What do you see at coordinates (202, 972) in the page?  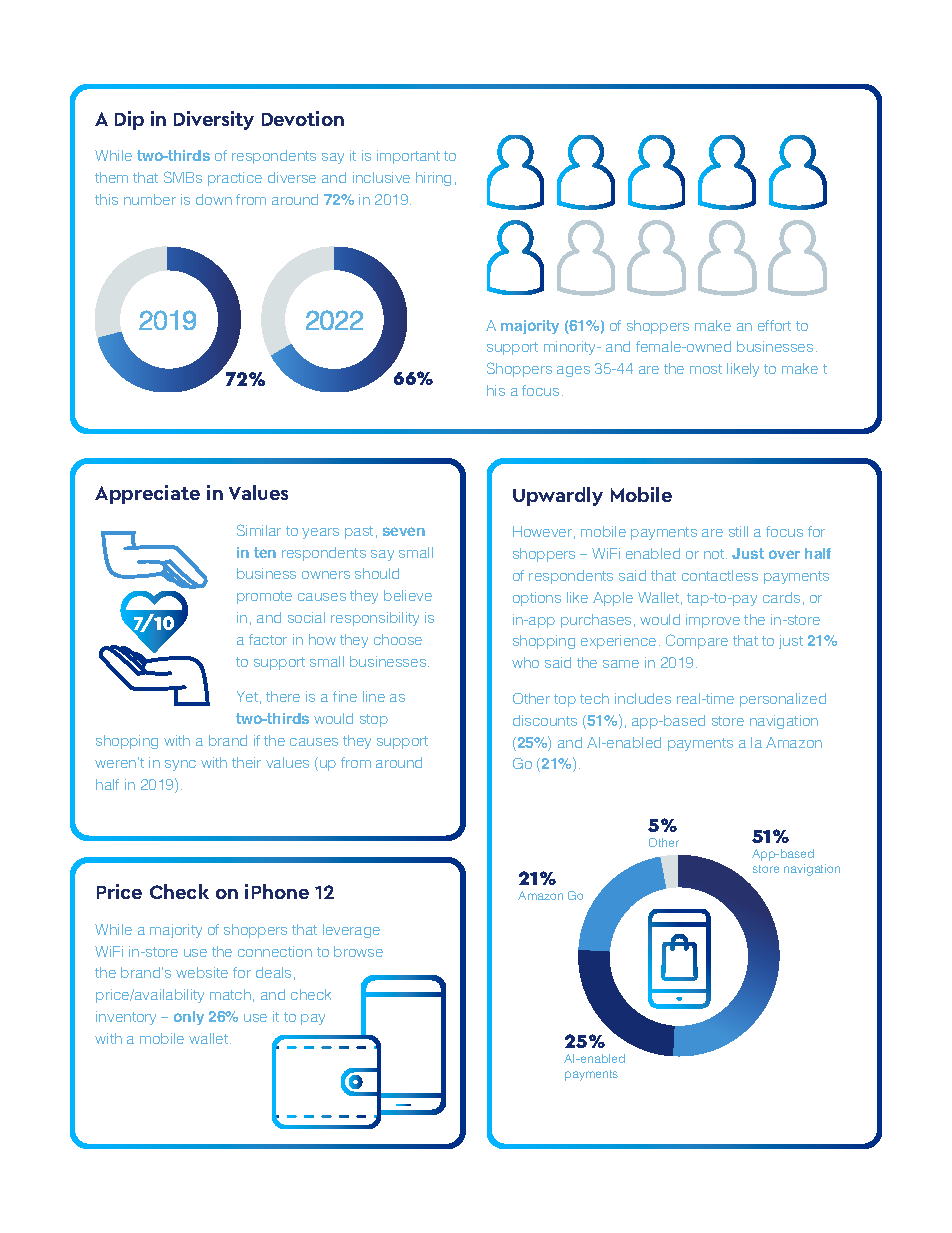 I see `website` at bounding box center [202, 972].
